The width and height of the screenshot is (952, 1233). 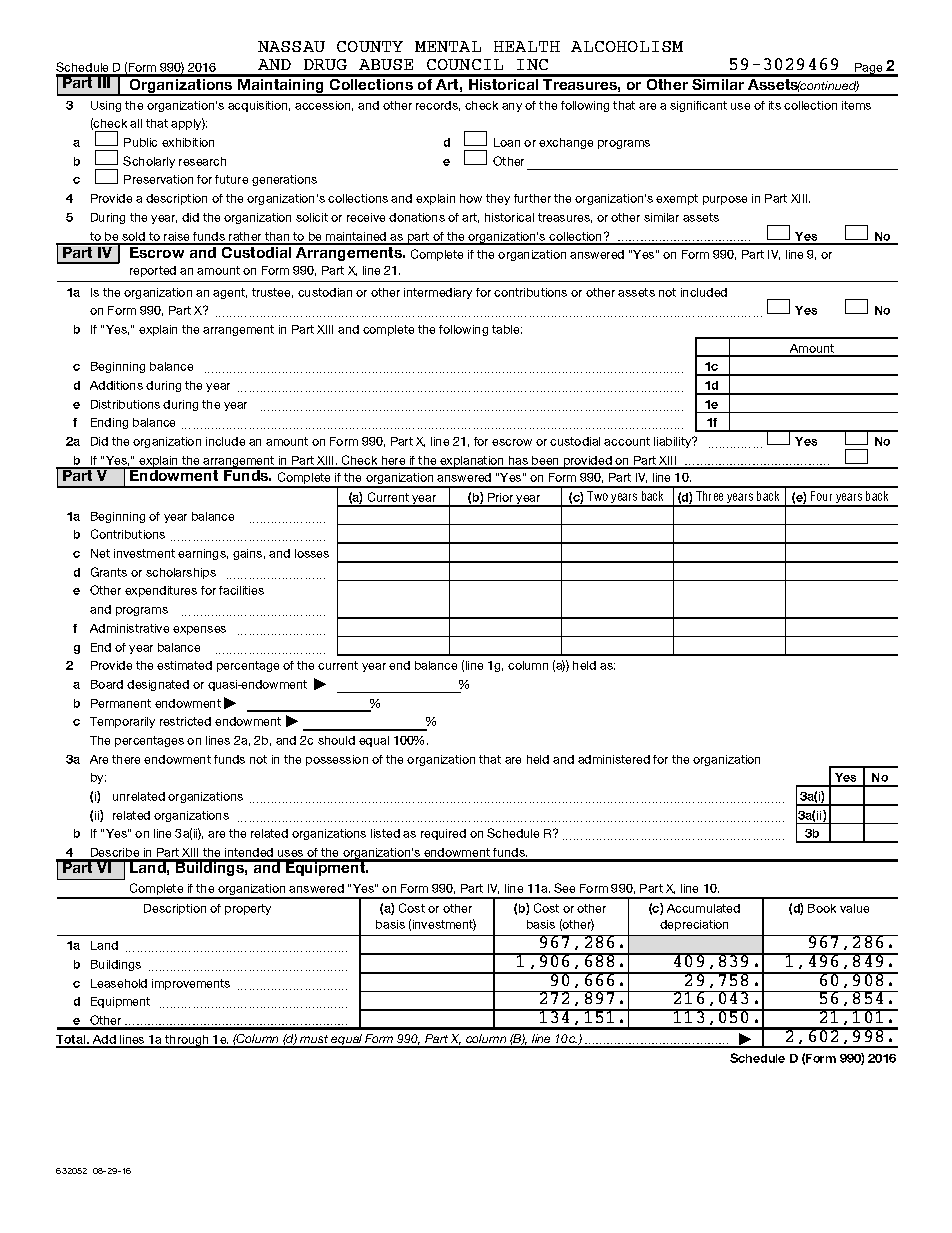 I want to click on purpose, so click(x=725, y=200).
